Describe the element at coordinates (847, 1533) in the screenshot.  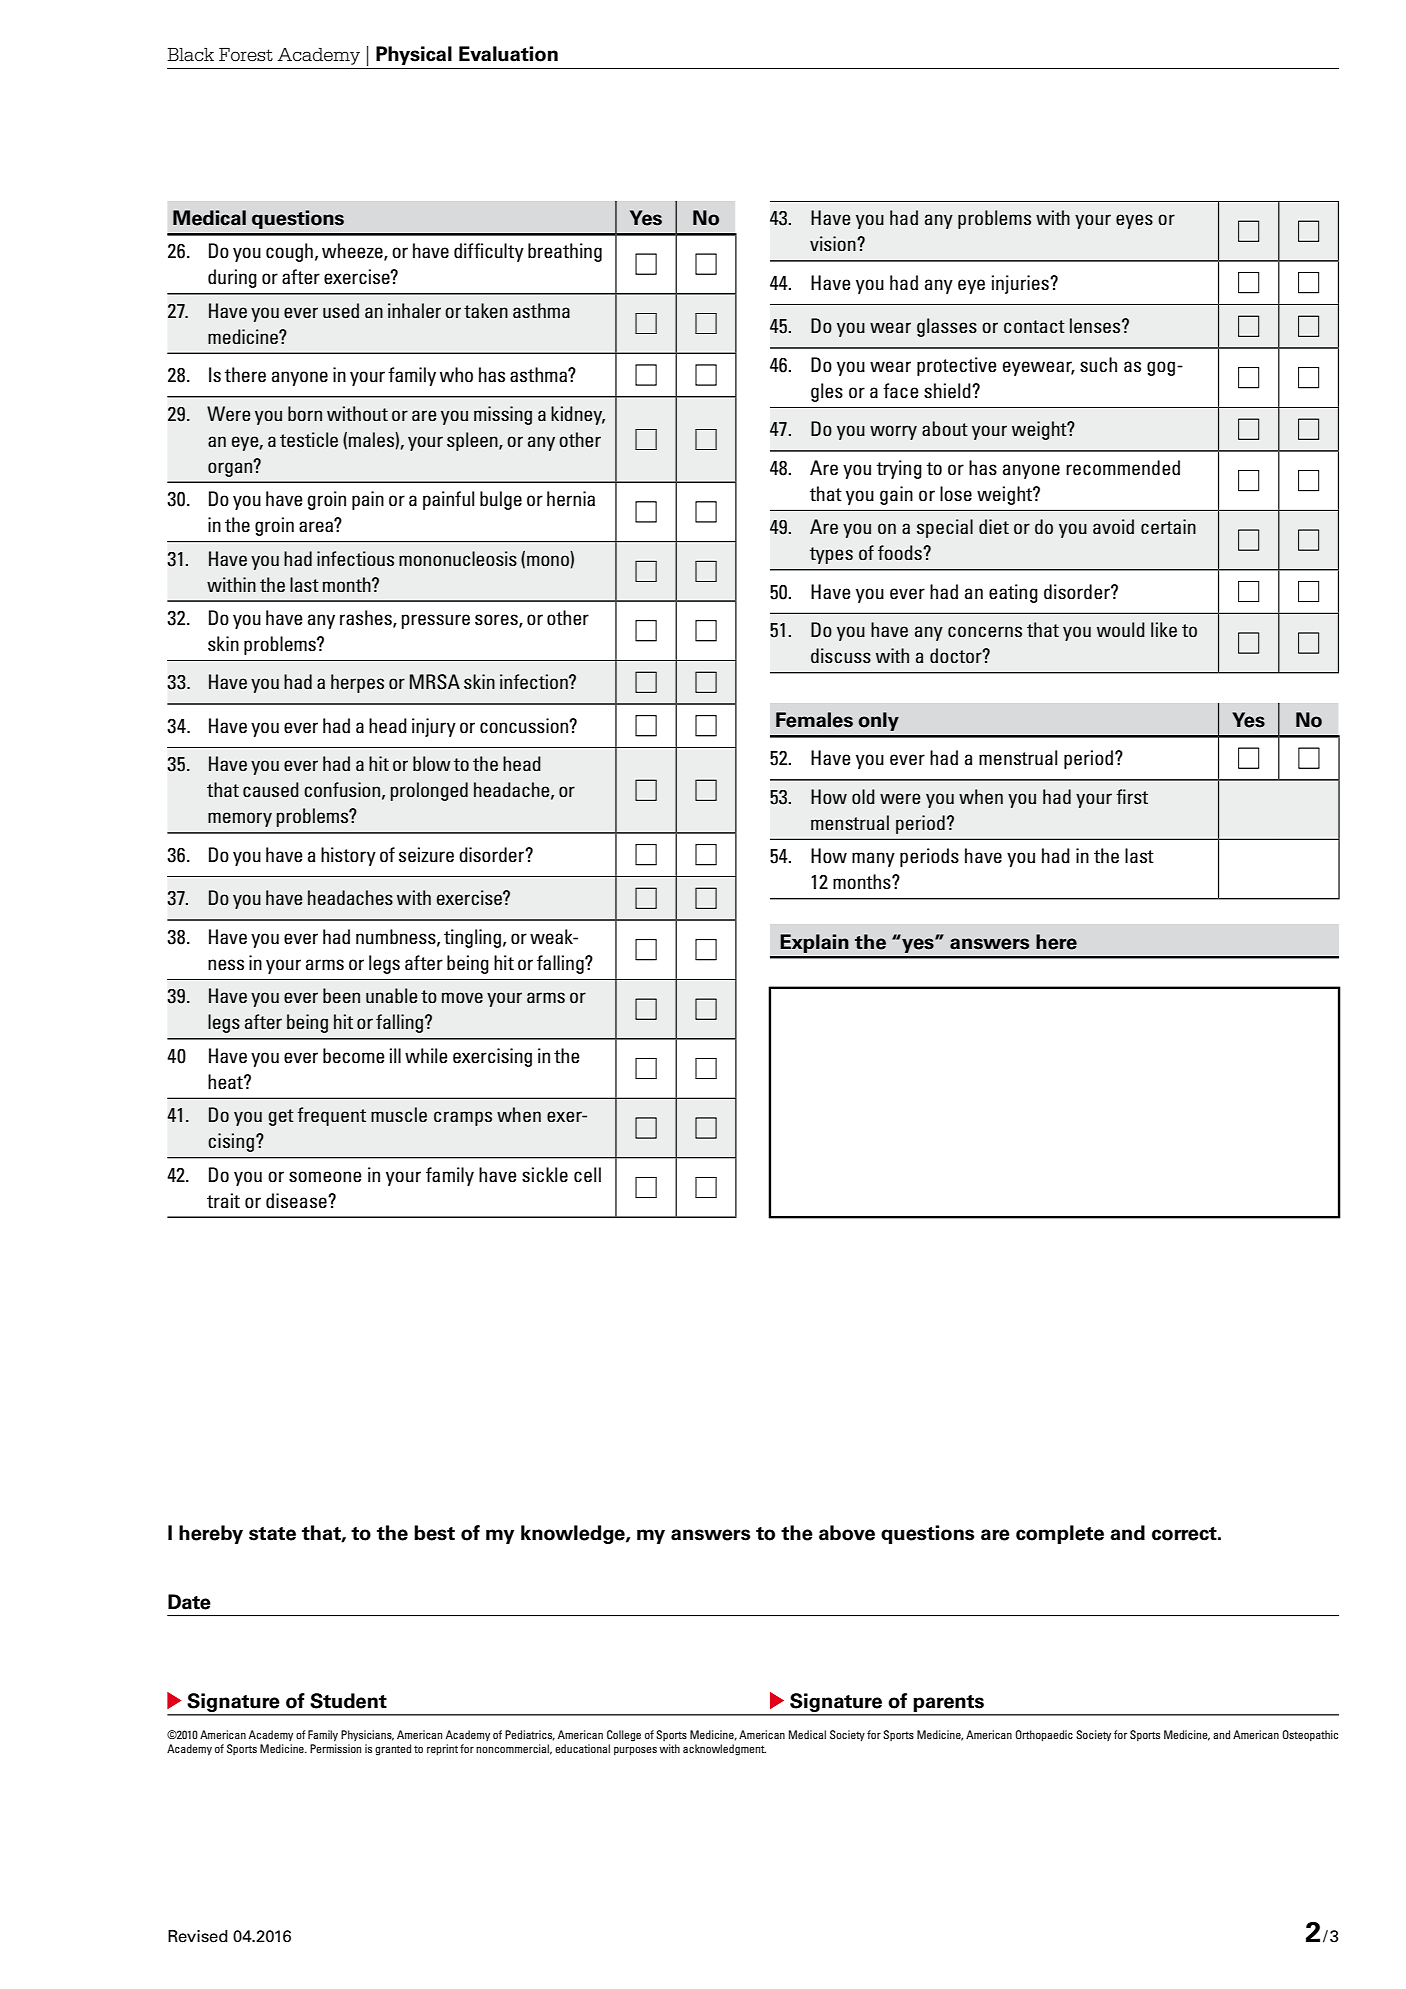
I see `above` at that location.
